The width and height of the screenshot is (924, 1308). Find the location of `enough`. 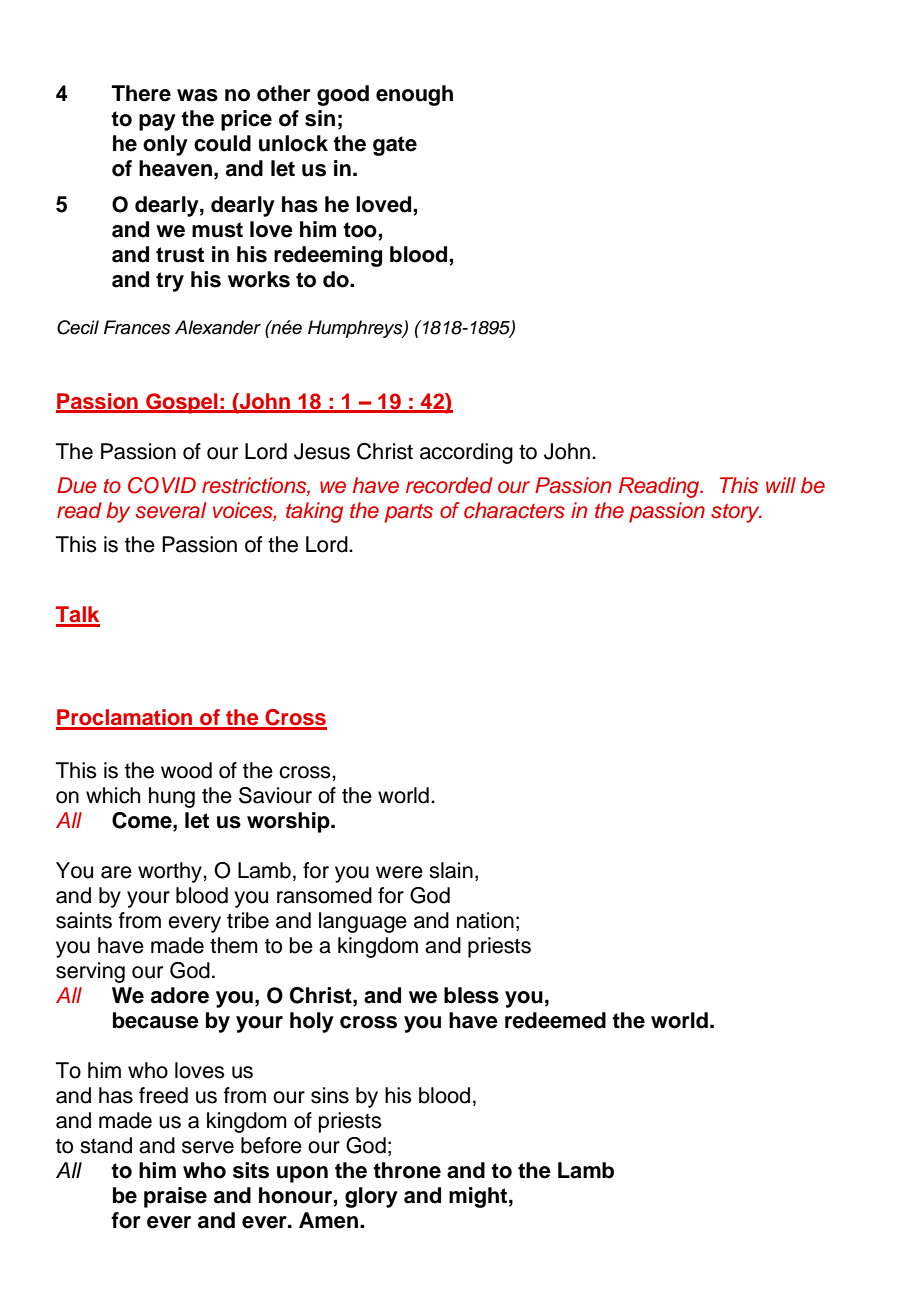

enough is located at coordinates (414, 95).
